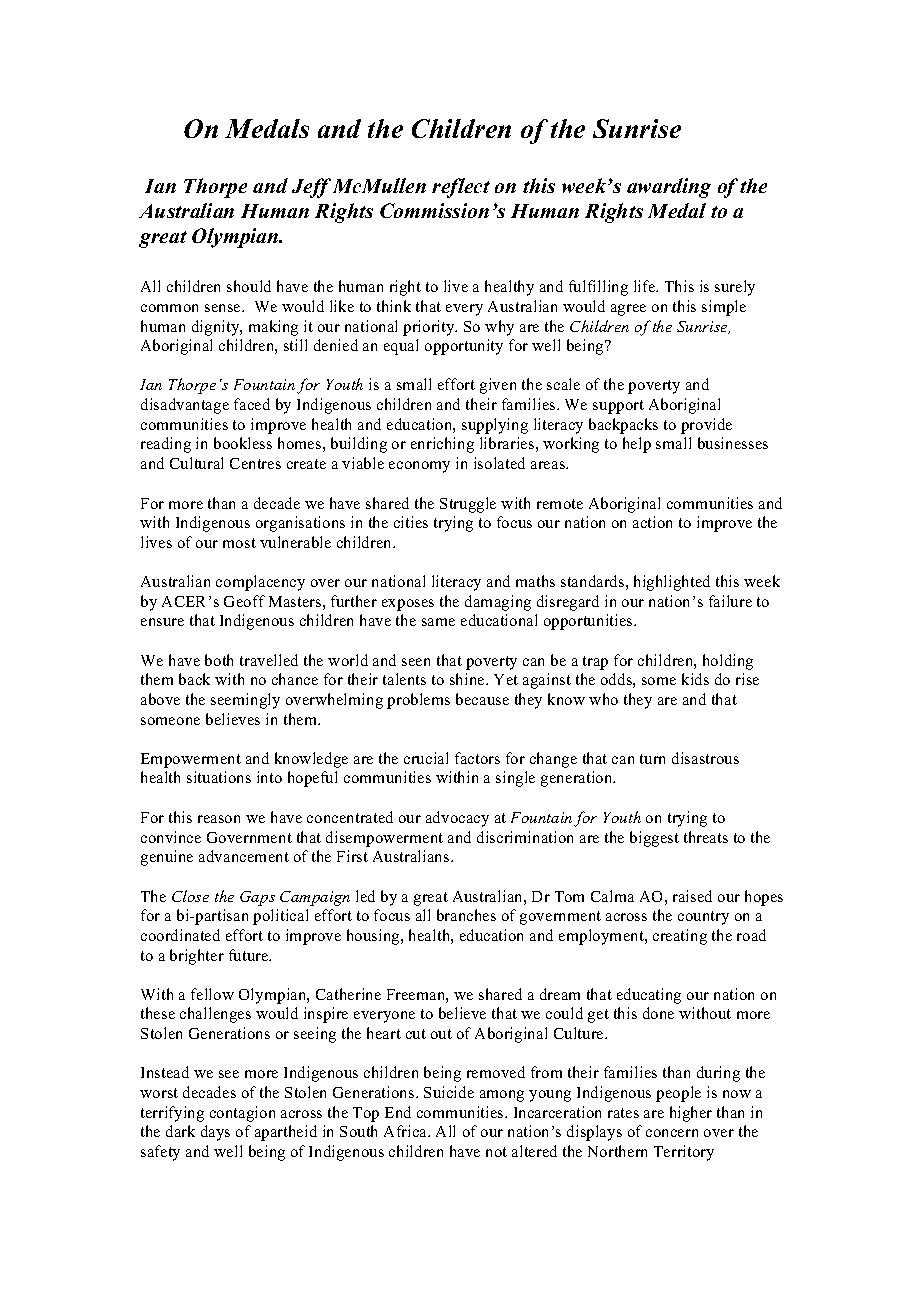 This screenshot has width=924, height=1308. What do you see at coordinates (242, 1114) in the screenshot?
I see `contagion` at bounding box center [242, 1114].
